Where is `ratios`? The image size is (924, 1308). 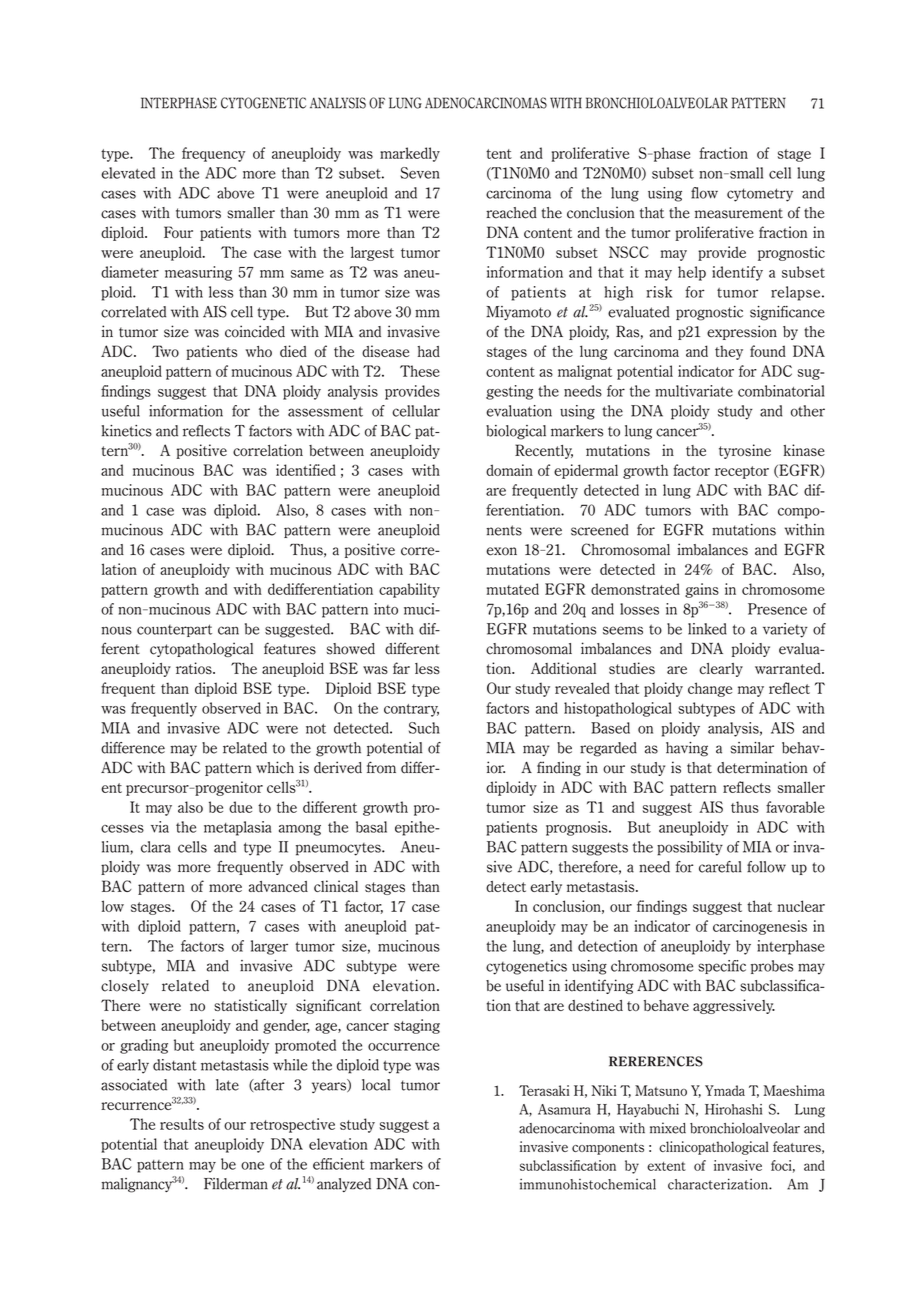 ratios is located at coordinates (195, 668).
